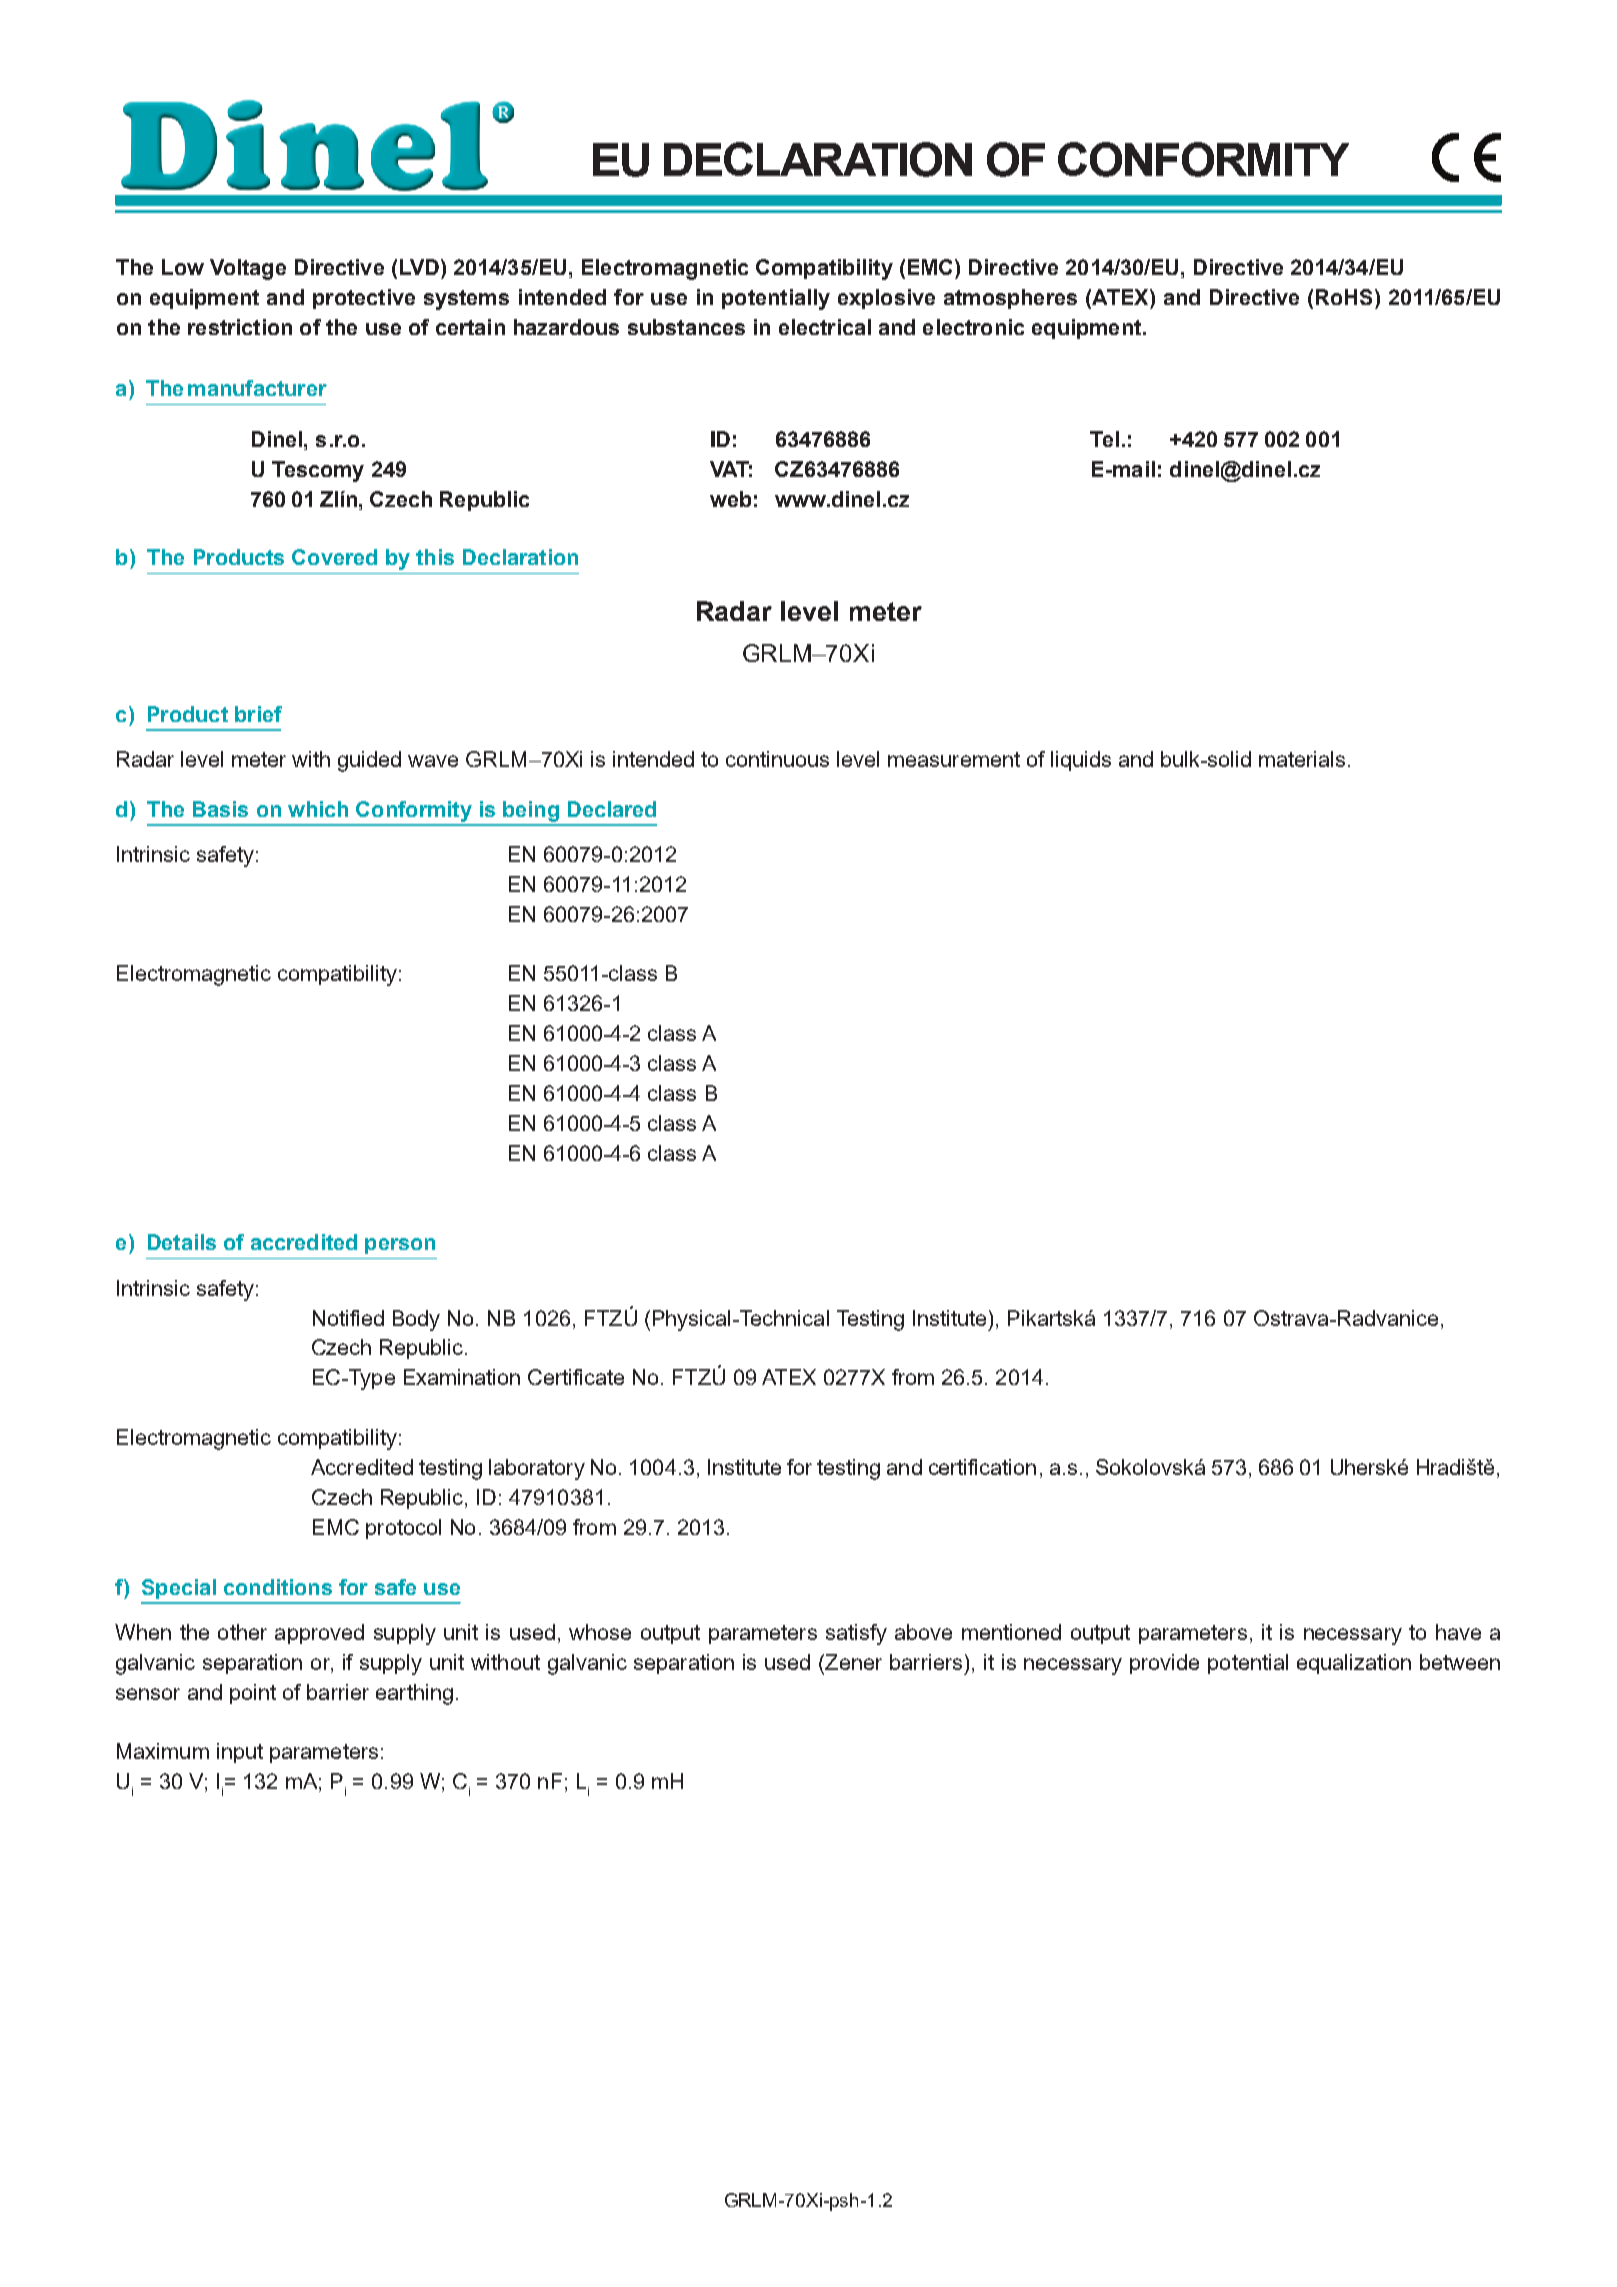 This screenshot has height=2287, width=1617. What do you see at coordinates (576, 1377) in the screenshot?
I see `Certificate` at bounding box center [576, 1377].
